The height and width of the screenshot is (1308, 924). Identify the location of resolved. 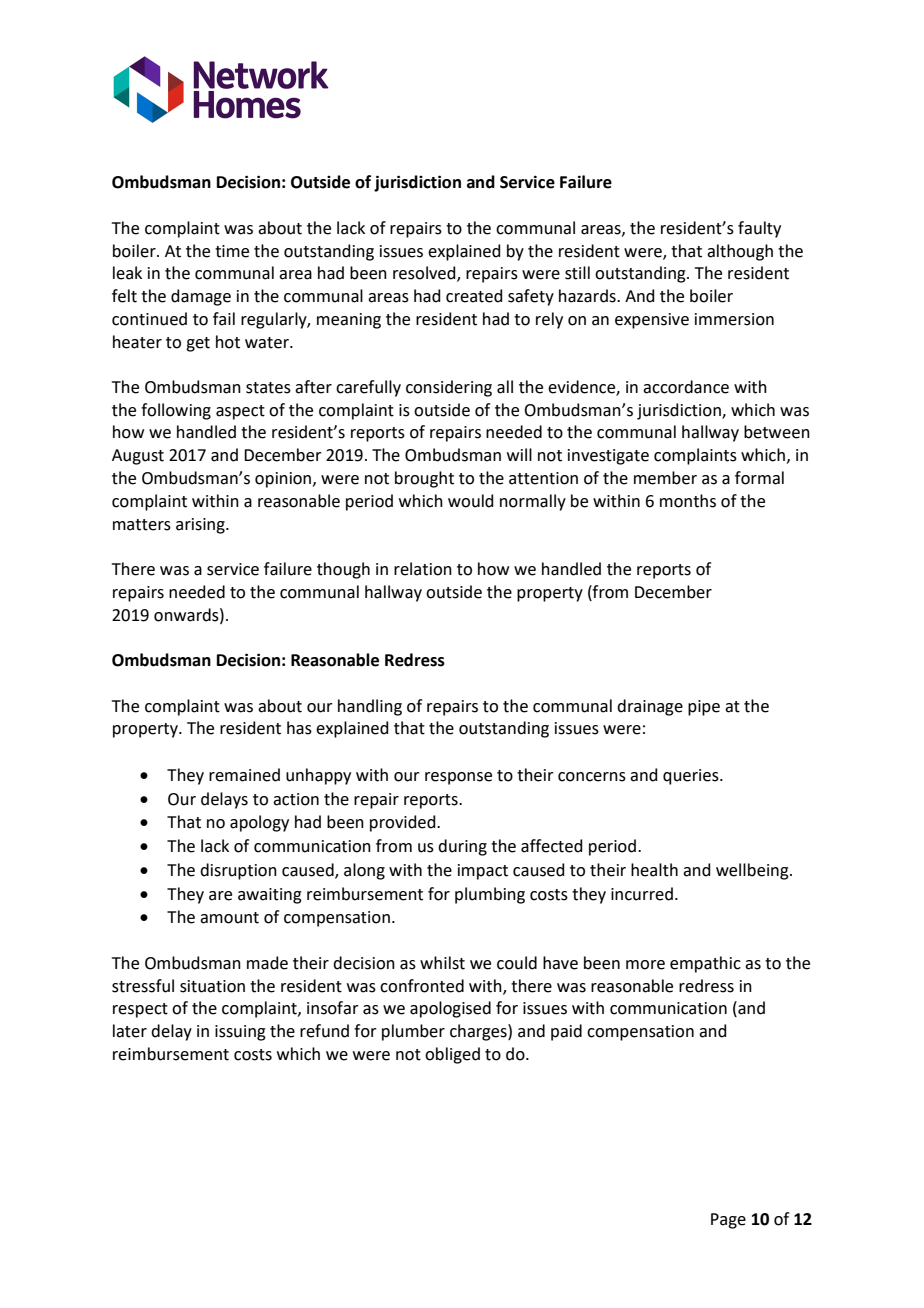
(425, 274).
